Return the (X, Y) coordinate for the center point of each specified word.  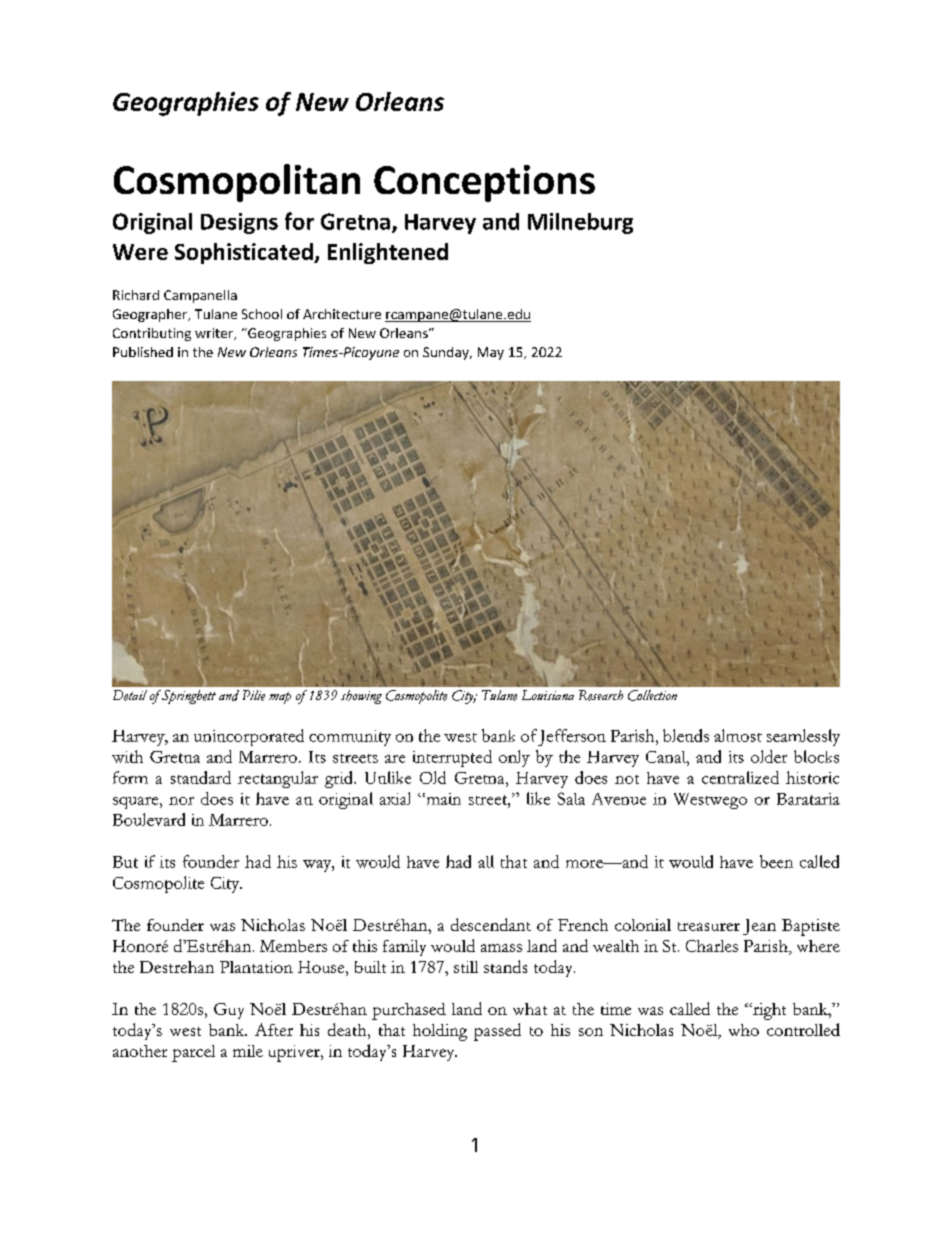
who (744, 1030)
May (491, 353)
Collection (652, 695)
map (280, 698)
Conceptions (484, 183)
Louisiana (548, 695)
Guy (229, 1011)
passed (497, 1032)
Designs (239, 223)
